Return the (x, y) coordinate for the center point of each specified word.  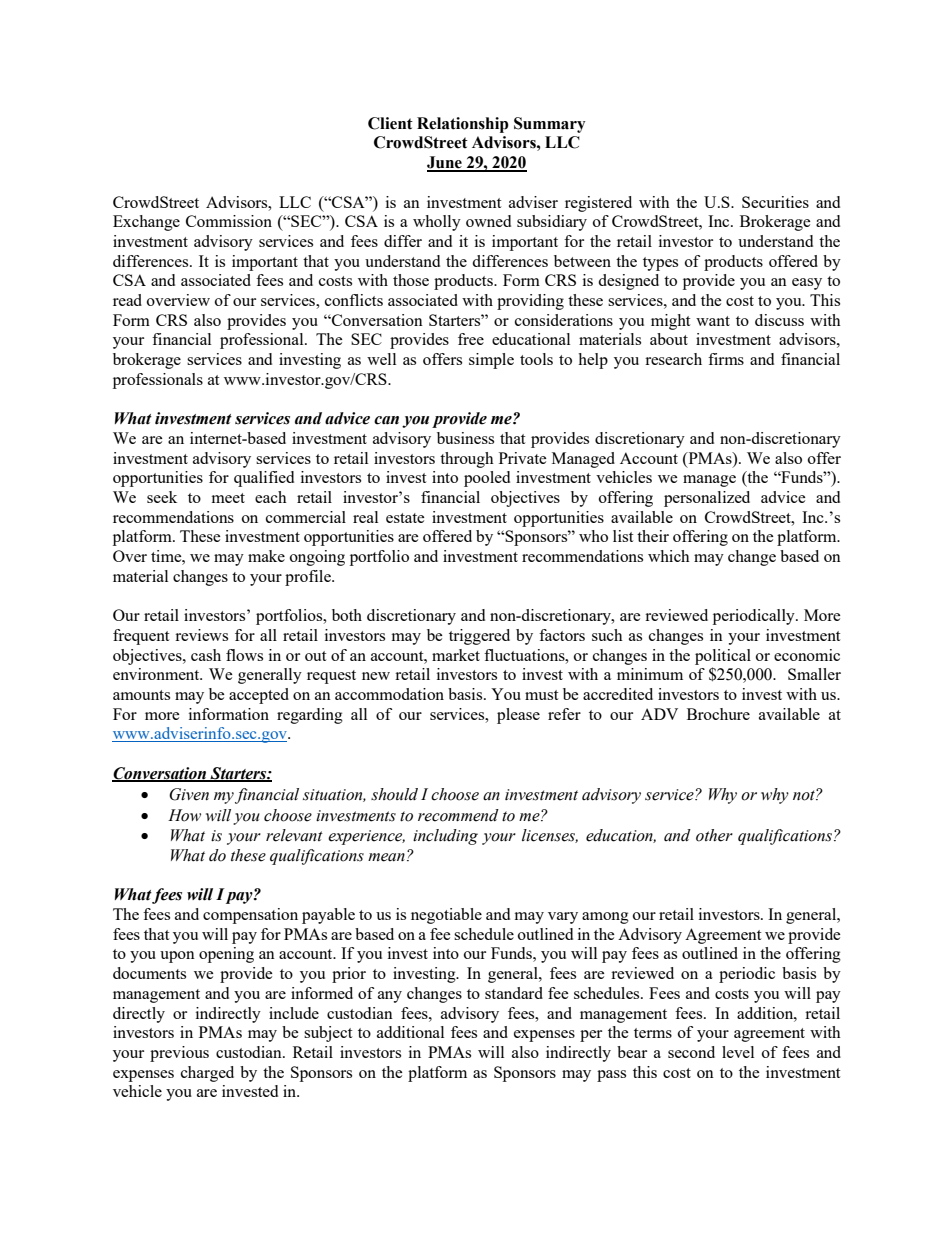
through (467, 460)
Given (189, 794)
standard (514, 993)
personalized (707, 499)
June (445, 163)
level (738, 1052)
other (714, 835)
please (518, 716)
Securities (775, 202)
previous (179, 1054)
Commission (229, 221)
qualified (264, 479)
